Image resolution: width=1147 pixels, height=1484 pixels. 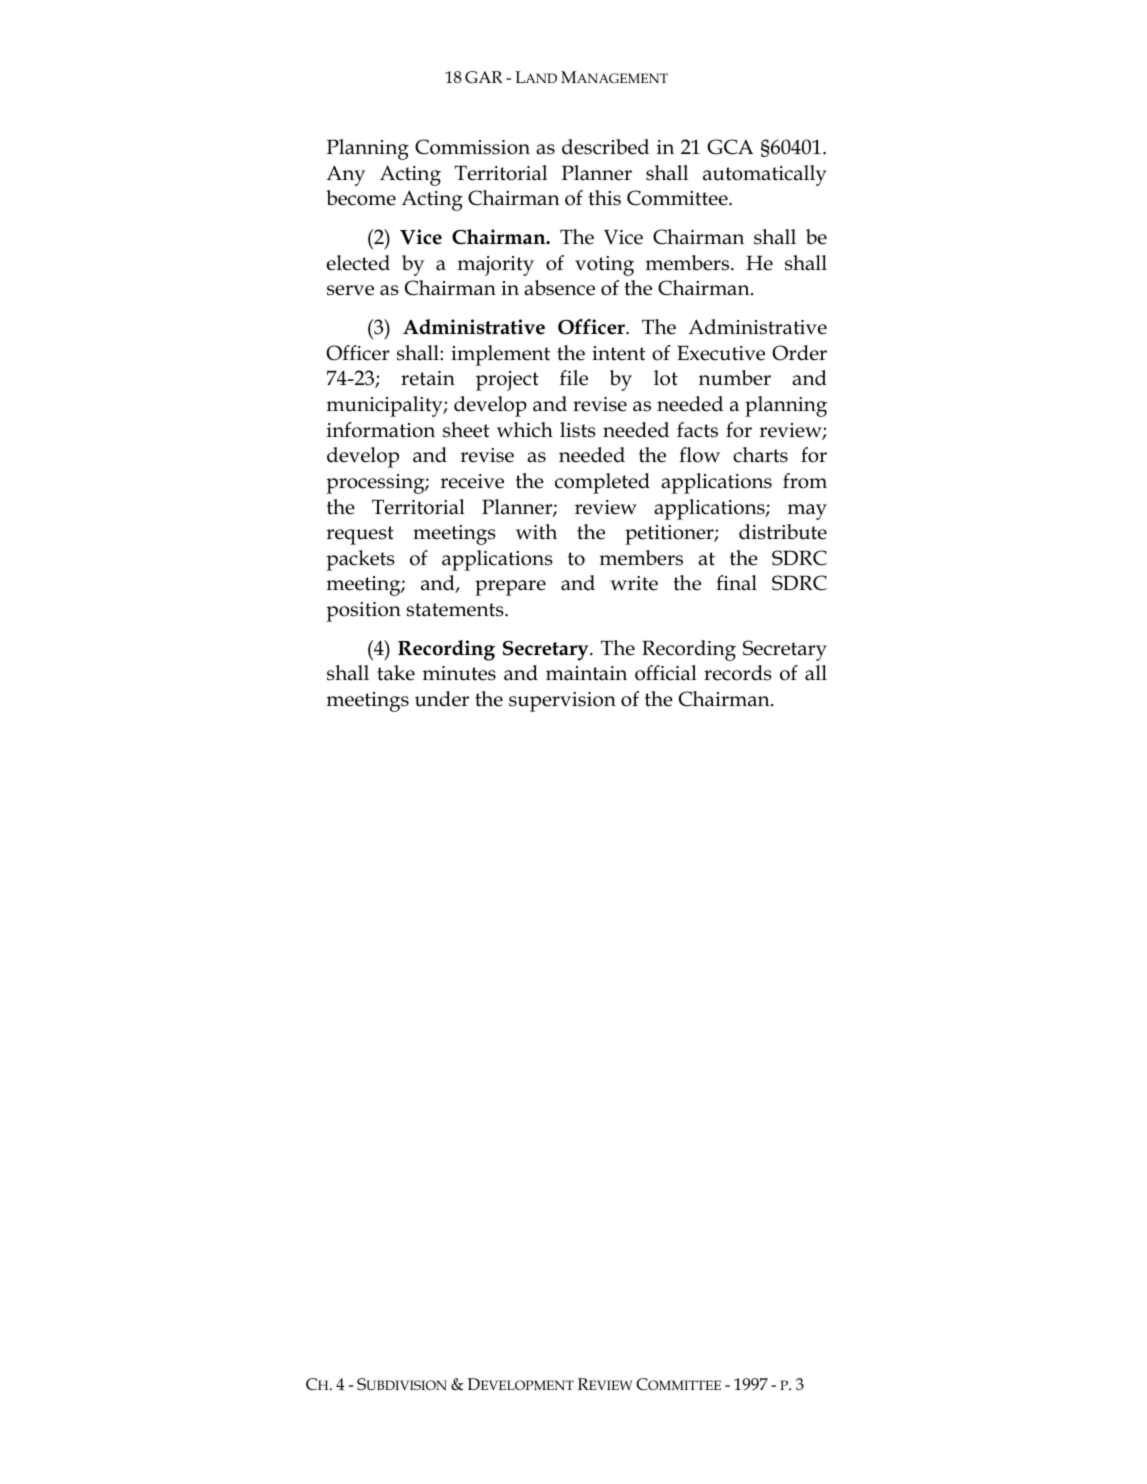 I want to click on GAR, so click(x=483, y=77).
